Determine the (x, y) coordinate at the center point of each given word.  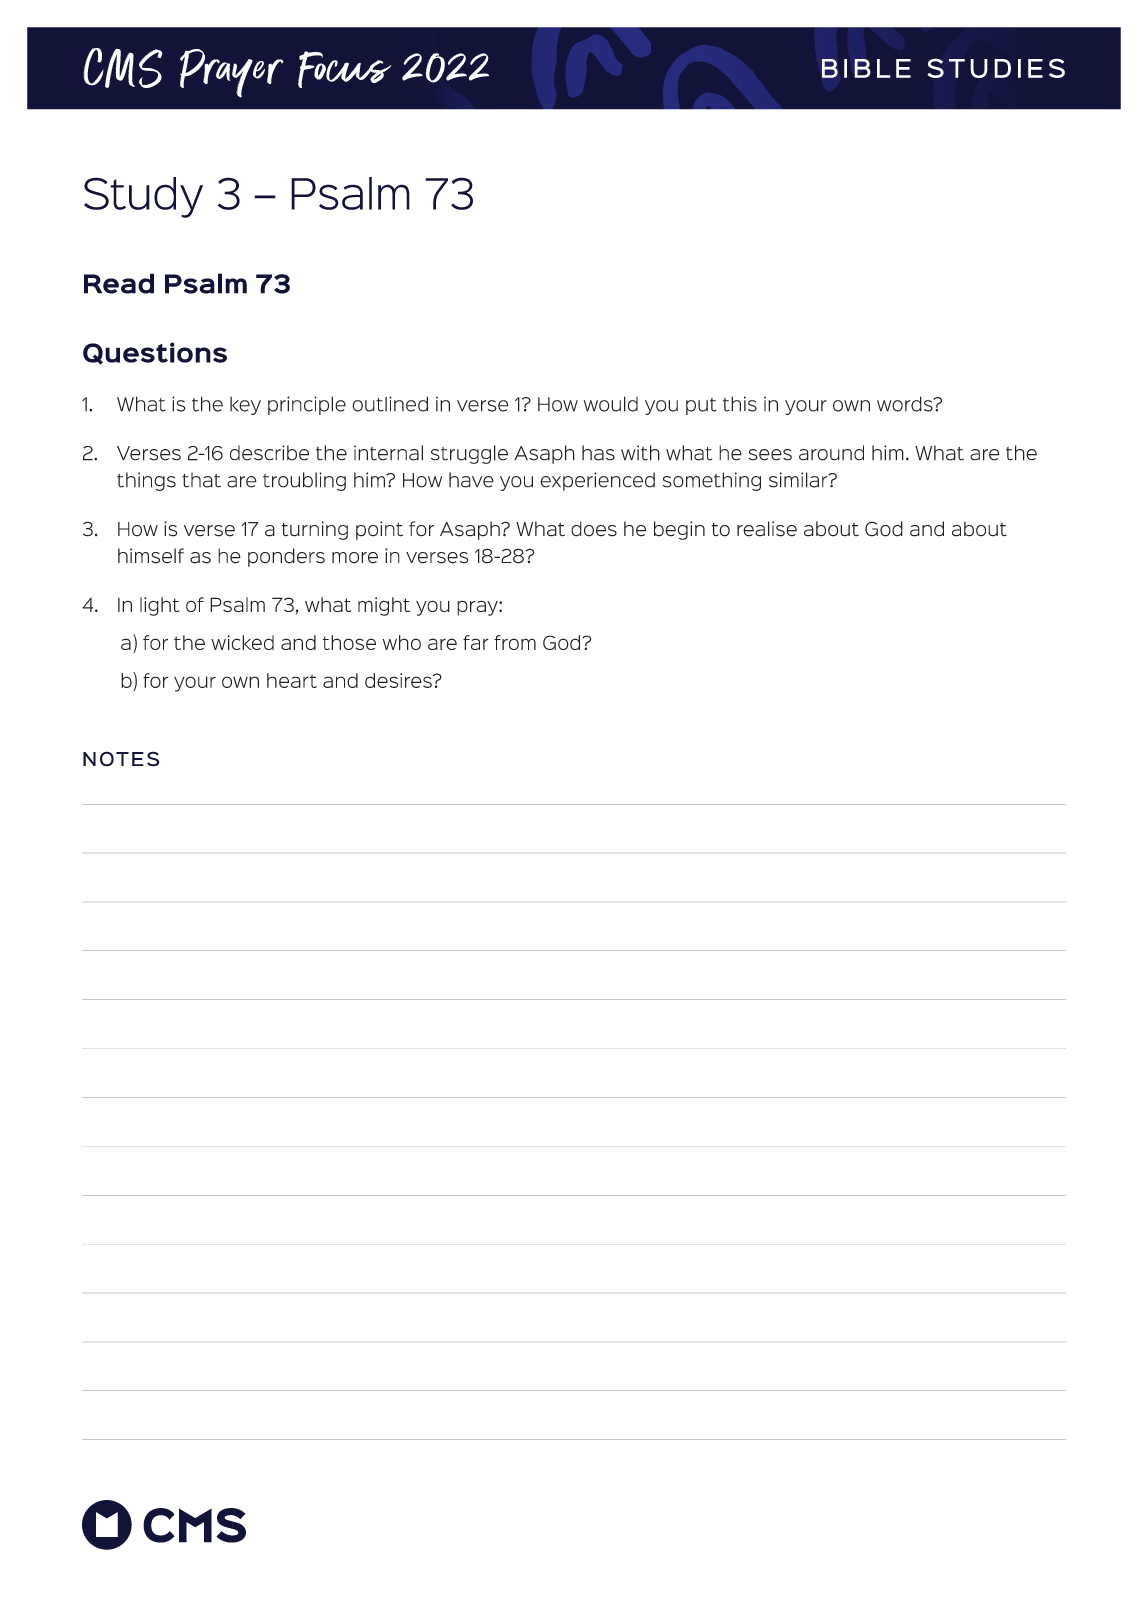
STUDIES (996, 68)
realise (767, 529)
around (831, 453)
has (598, 453)
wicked (242, 642)
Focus (344, 69)
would (611, 404)
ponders (286, 557)
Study (143, 197)
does (594, 529)
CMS (123, 68)
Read (119, 283)
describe (269, 453)
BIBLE (866, 68)
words (906, 404)
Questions (155, 353)
